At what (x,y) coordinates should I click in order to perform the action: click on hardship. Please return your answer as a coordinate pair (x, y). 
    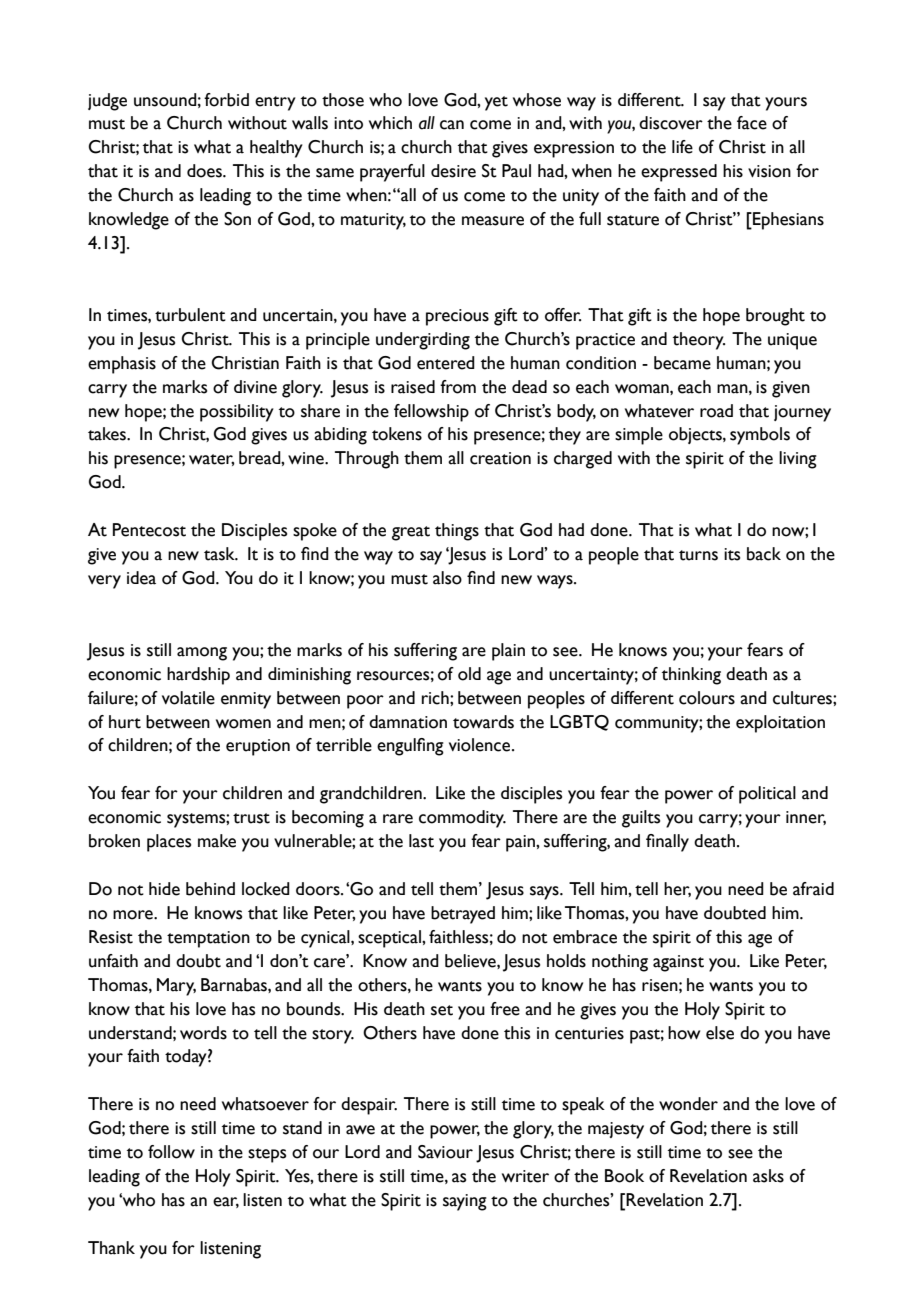
    Looking at the image, I should click on (198, 676).
